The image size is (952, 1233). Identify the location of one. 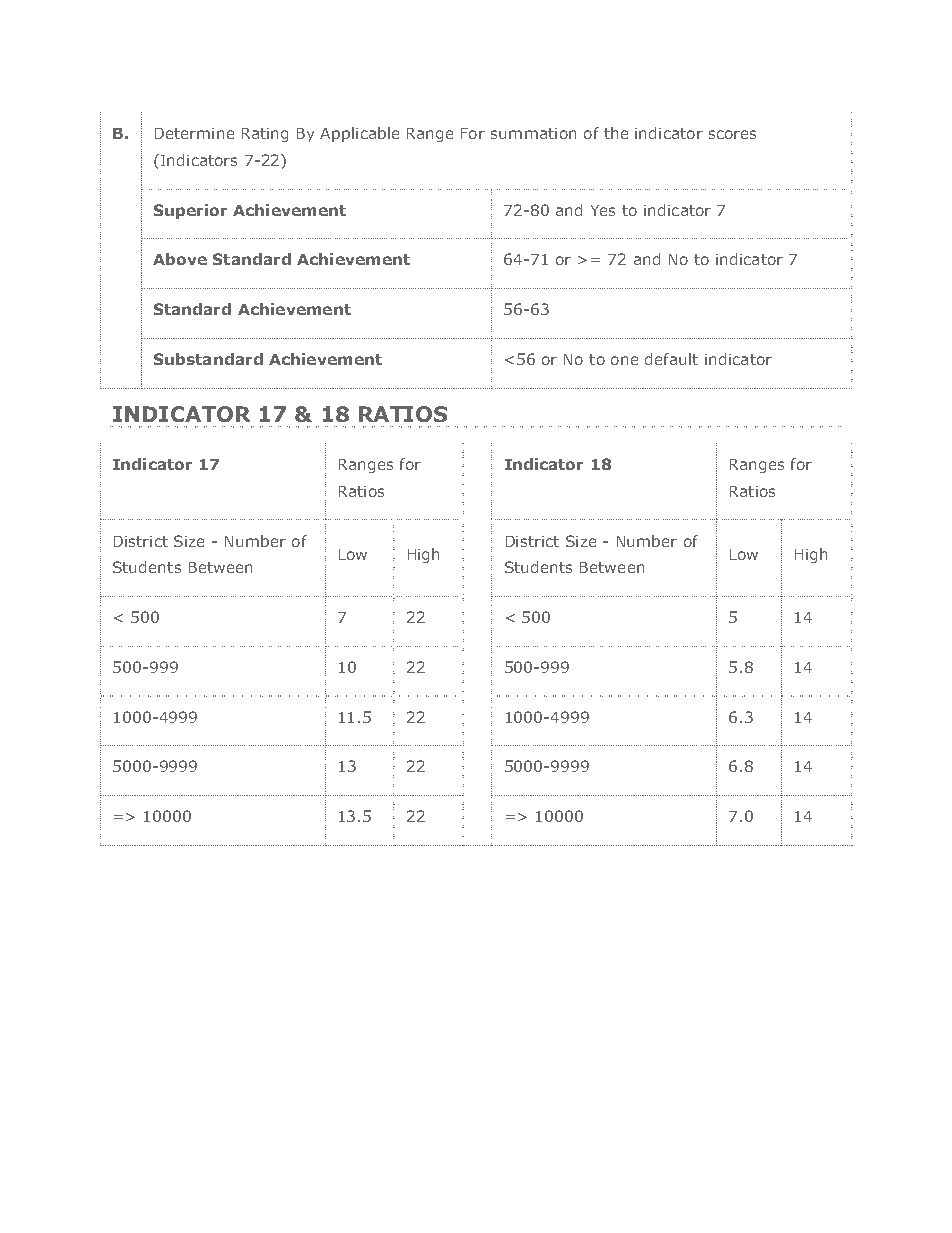
(624, 360).
